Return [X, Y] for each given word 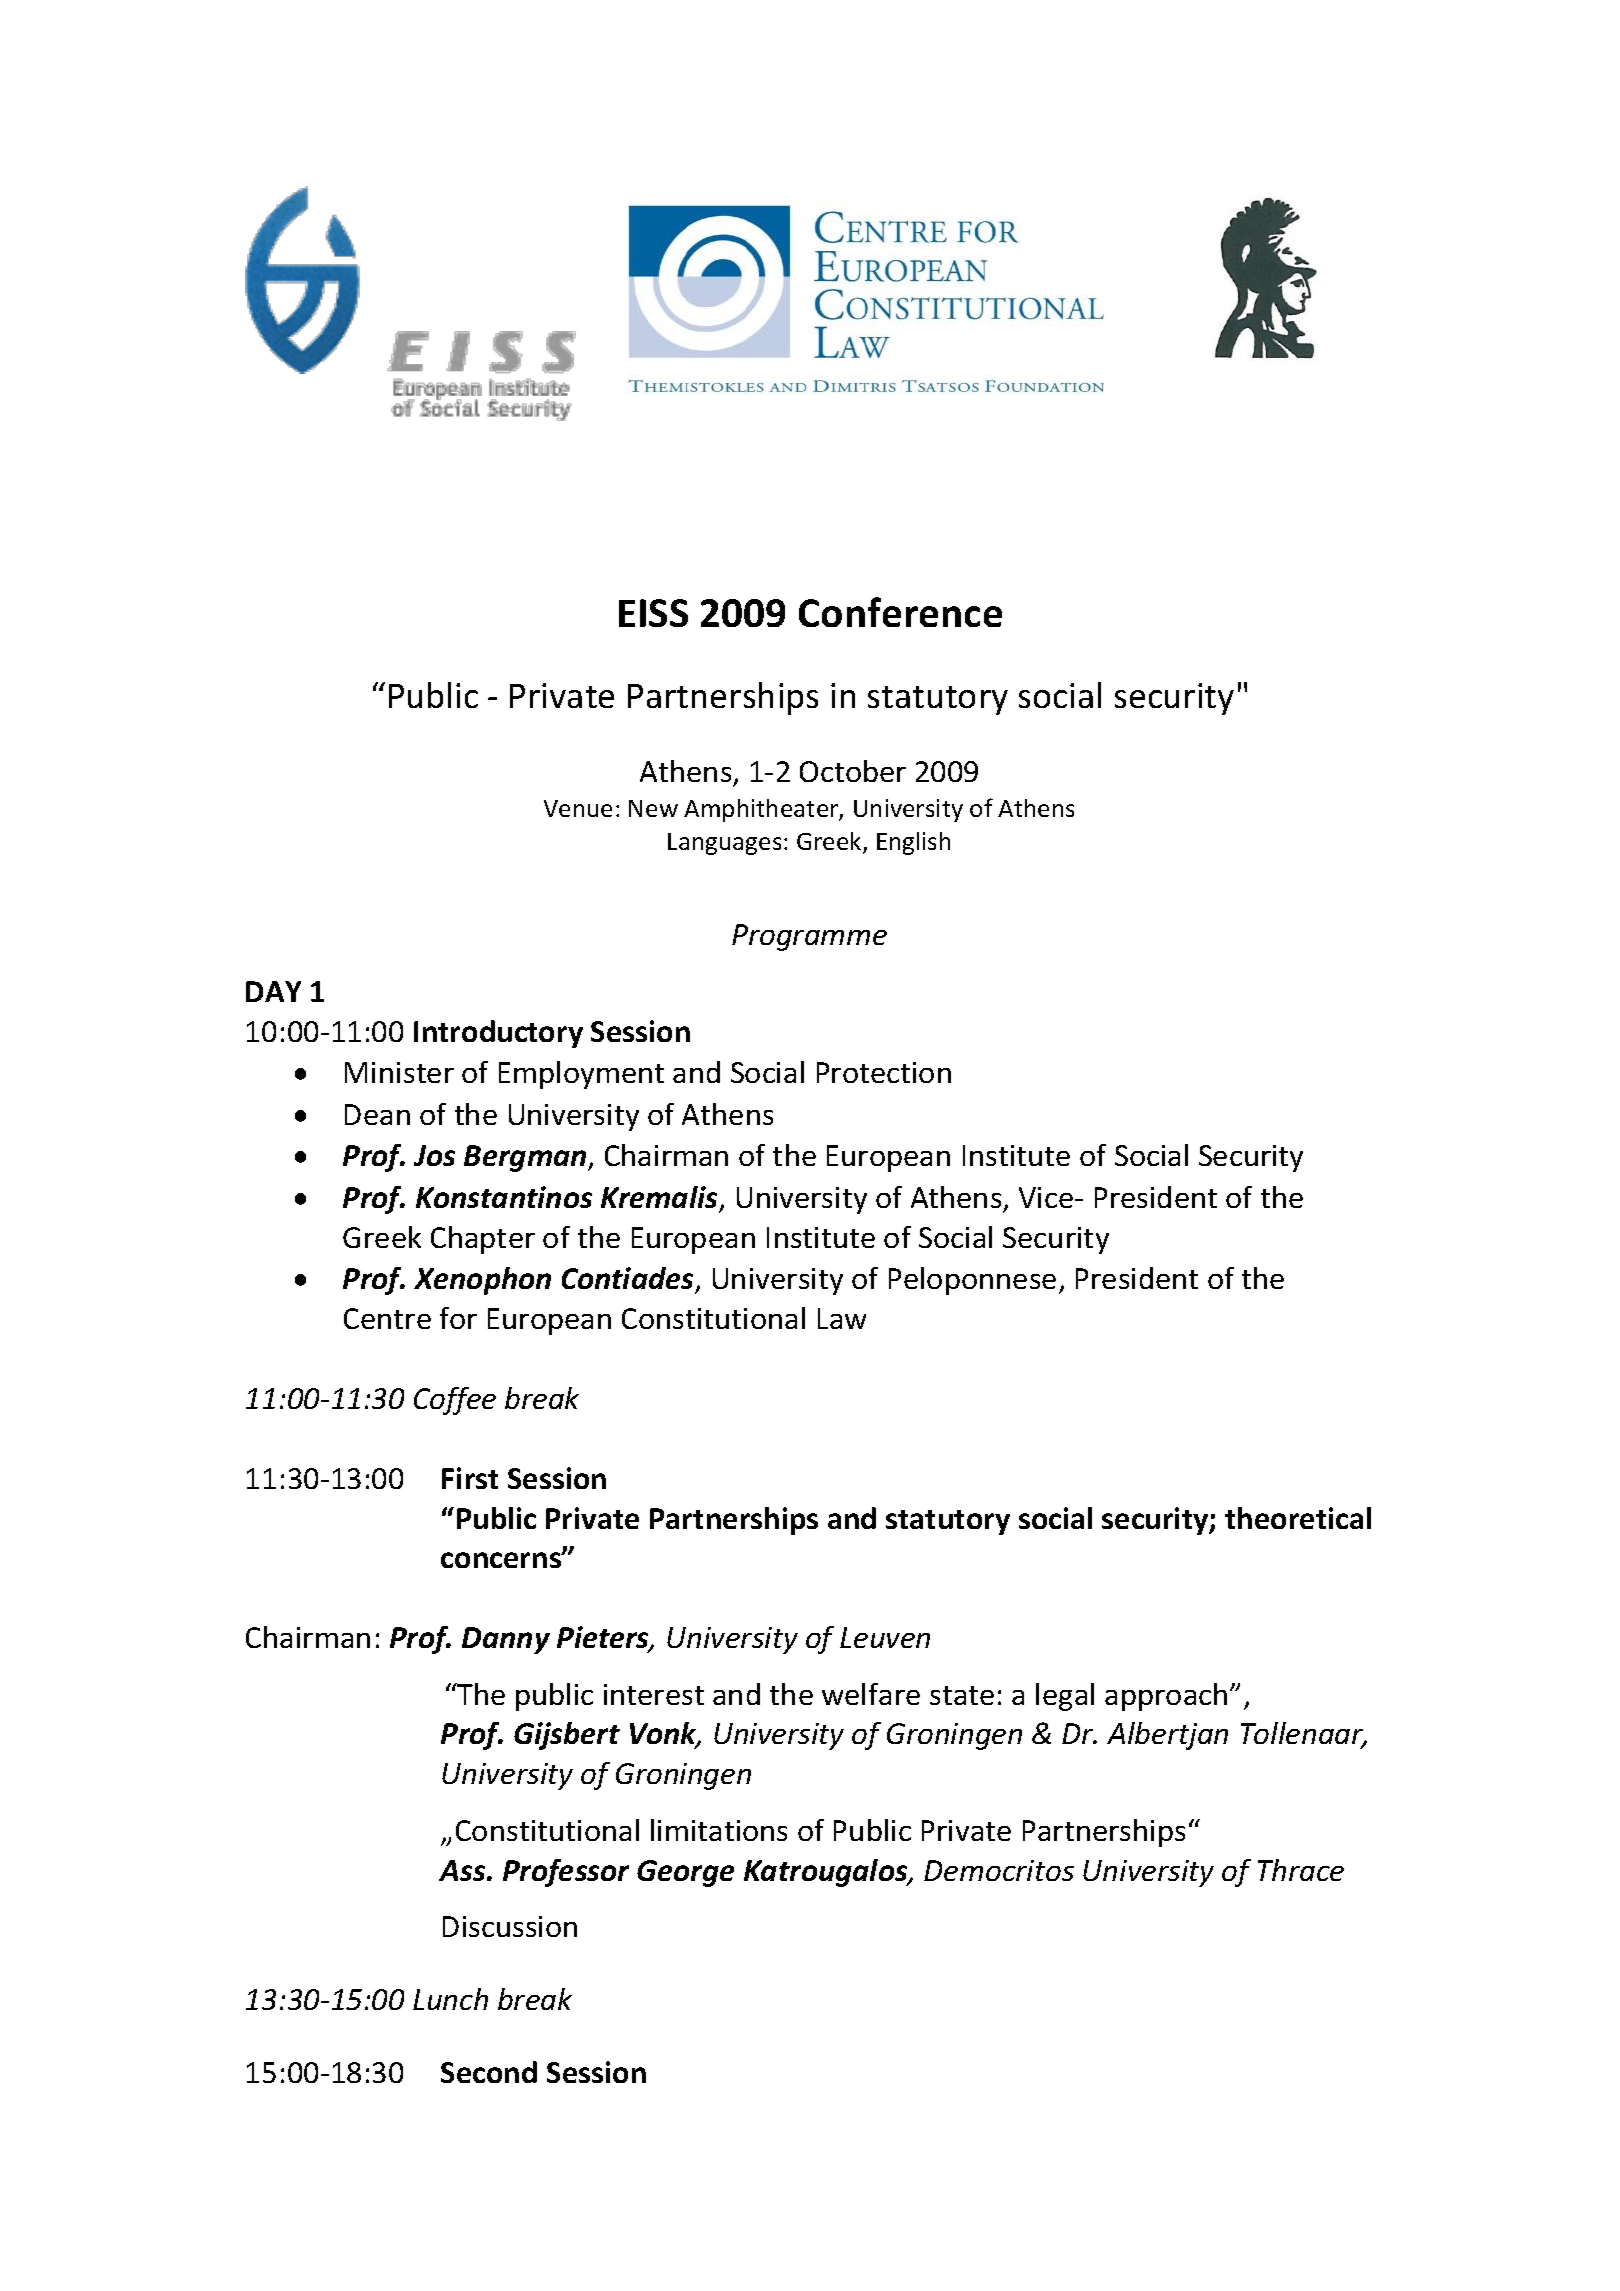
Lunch [450, 1999]
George [685, 1873]
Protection [884, 1072]
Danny [506, 1640]
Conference [900, 612]
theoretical [1298, 1518]
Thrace [1301, 1870]
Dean [377, 1114]
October [853, 771]
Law [842, 1318]
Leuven [885, 1637]
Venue [578, 808]
